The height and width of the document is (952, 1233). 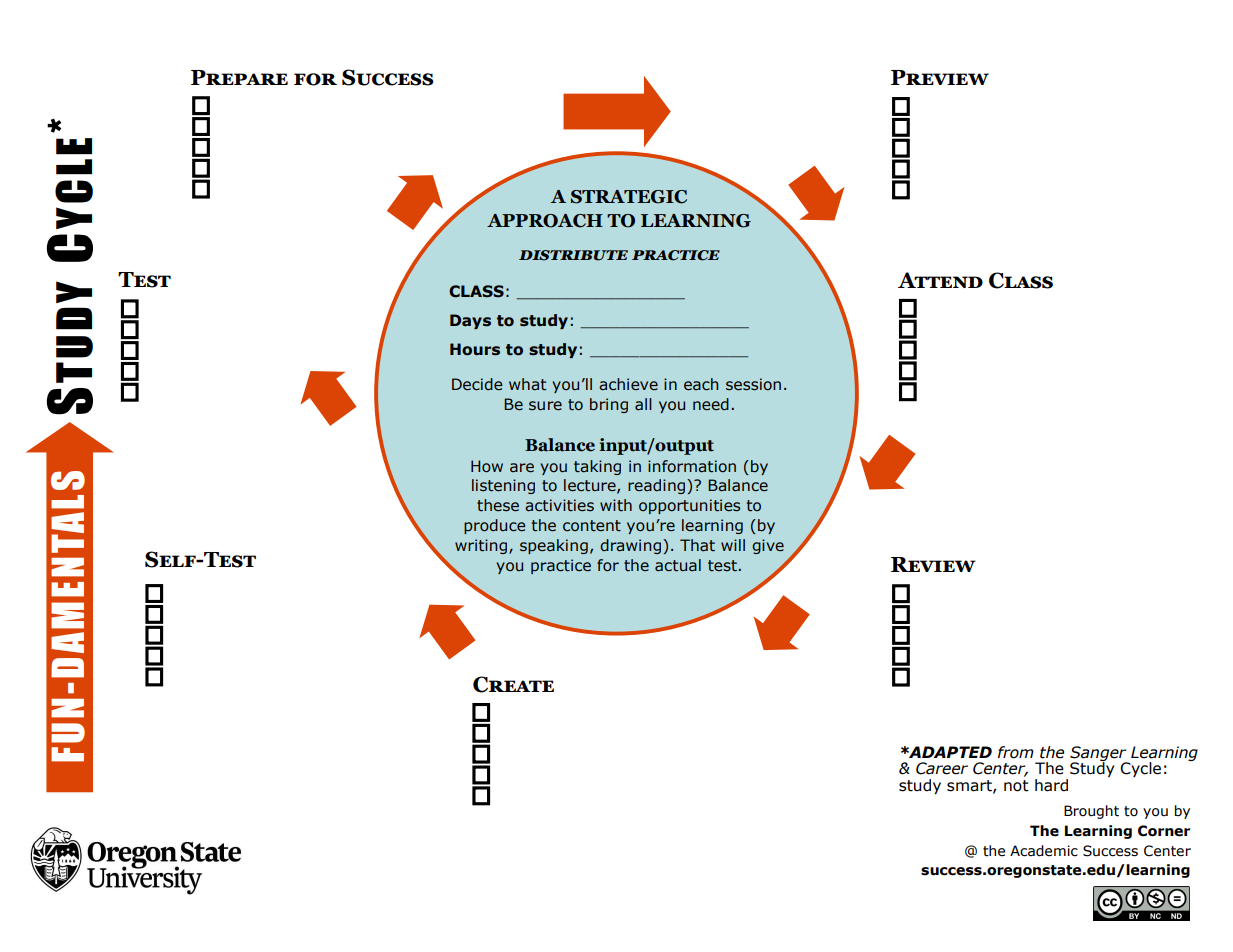 I want to click on actual, so click(x=678, y=565).
